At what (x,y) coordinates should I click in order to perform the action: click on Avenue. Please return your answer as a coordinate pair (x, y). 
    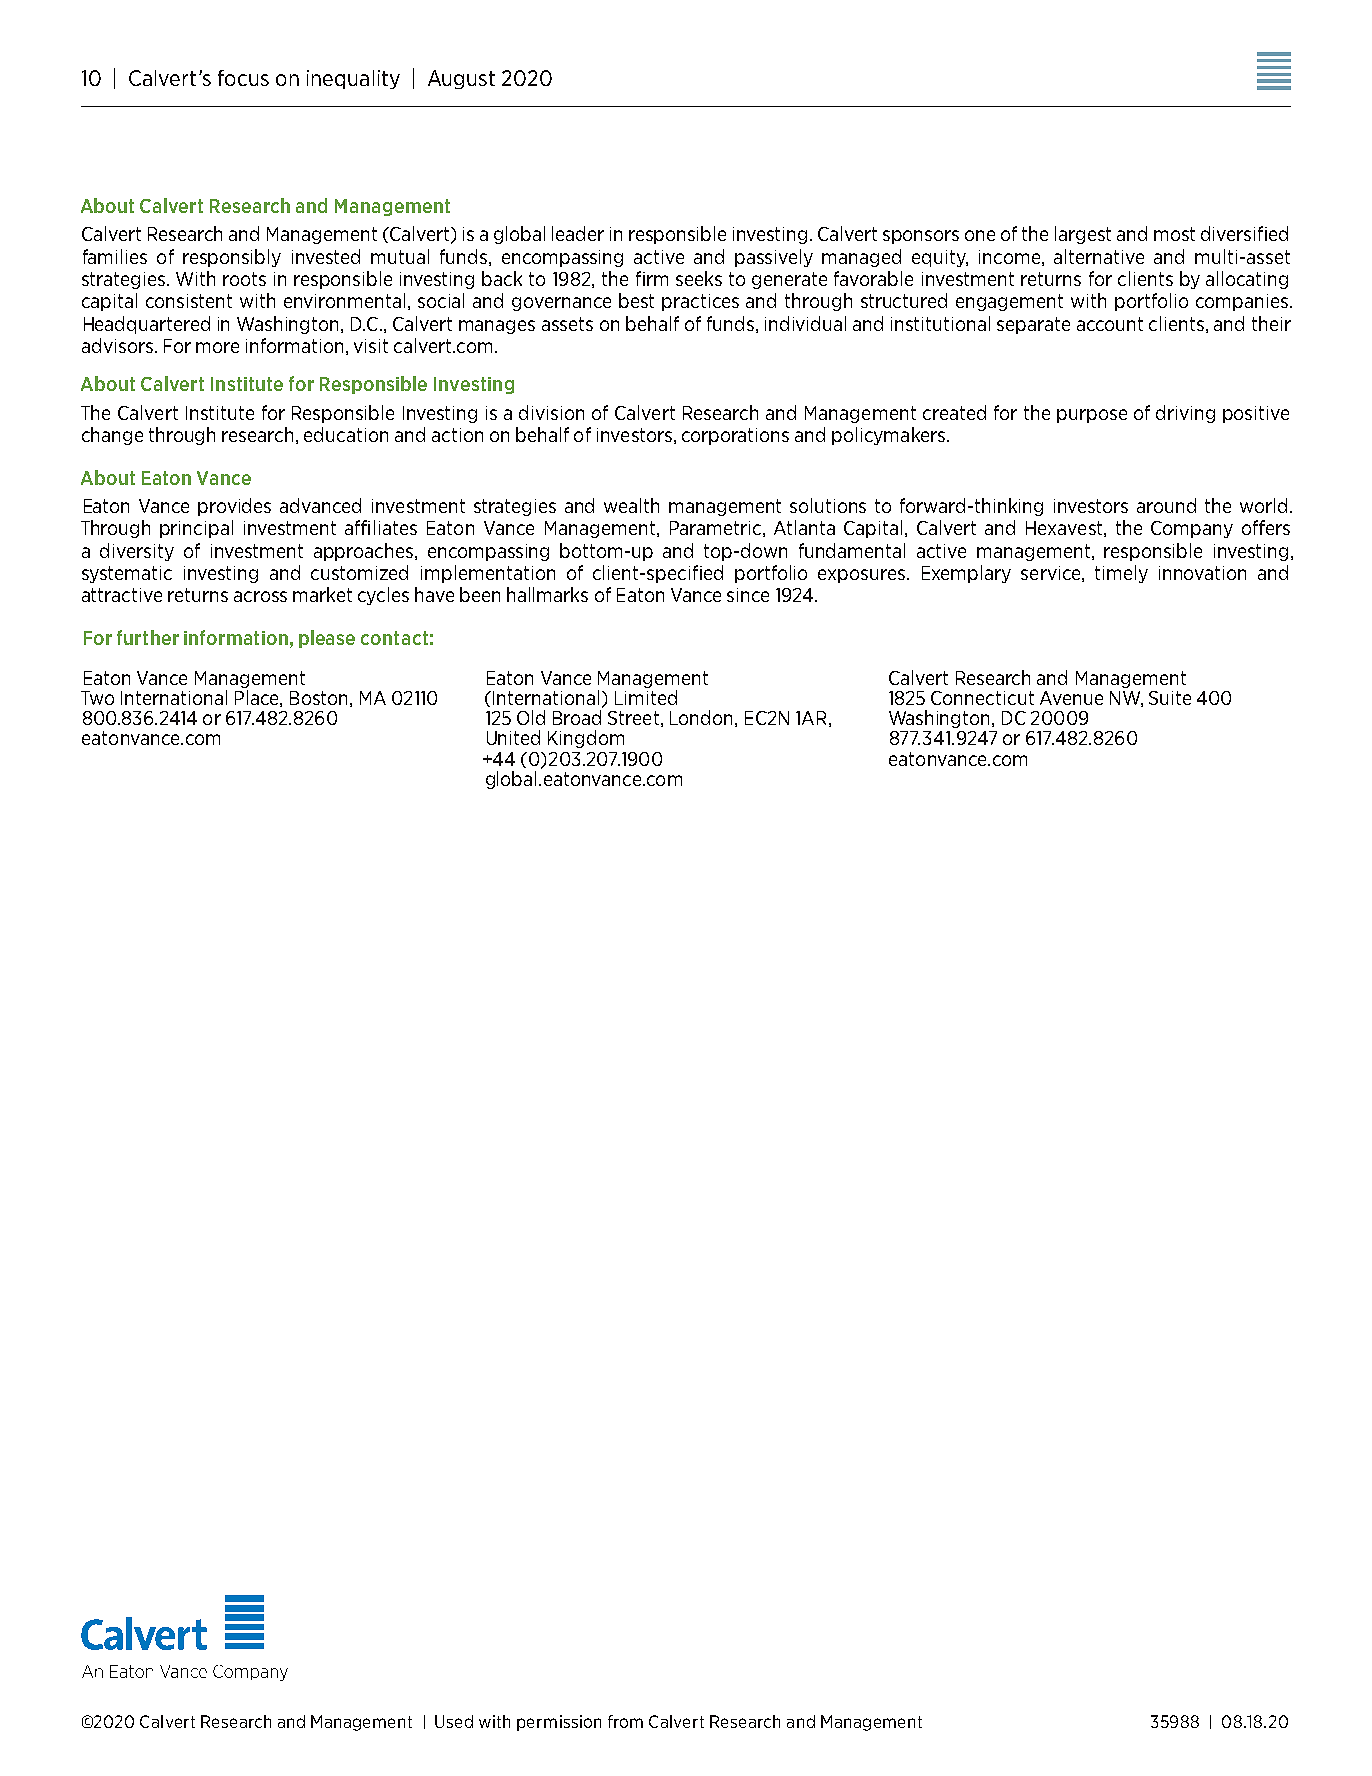
    Looking at the image, I should click on (1071, 698).
